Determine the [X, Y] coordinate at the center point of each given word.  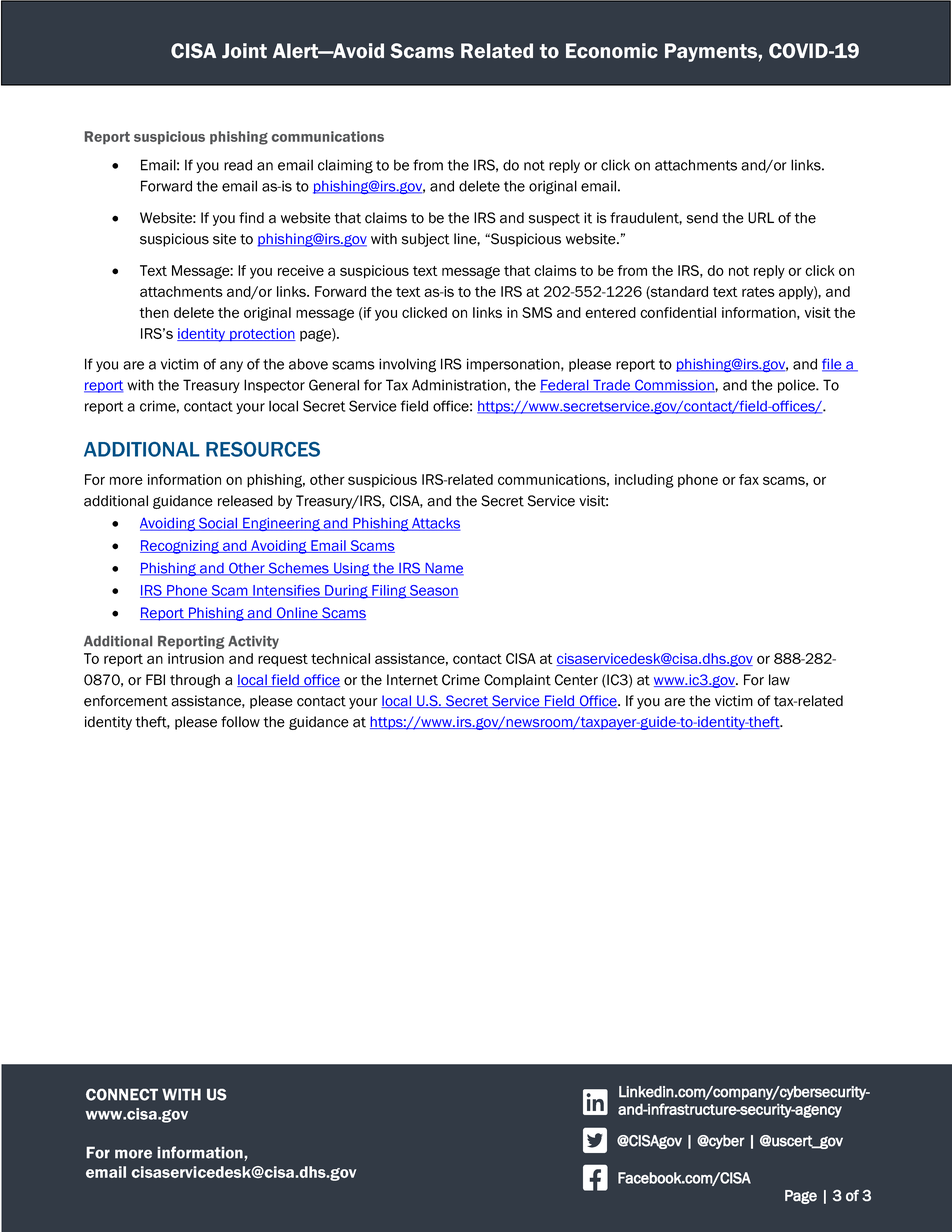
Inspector [274, 386]
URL [761, 218]
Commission [674, 386]
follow [240, 722]
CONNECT [122, 1094]
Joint [244, 51]
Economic [612, 51]
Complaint [517, 681]
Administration [459, 385]
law [779, 680]
